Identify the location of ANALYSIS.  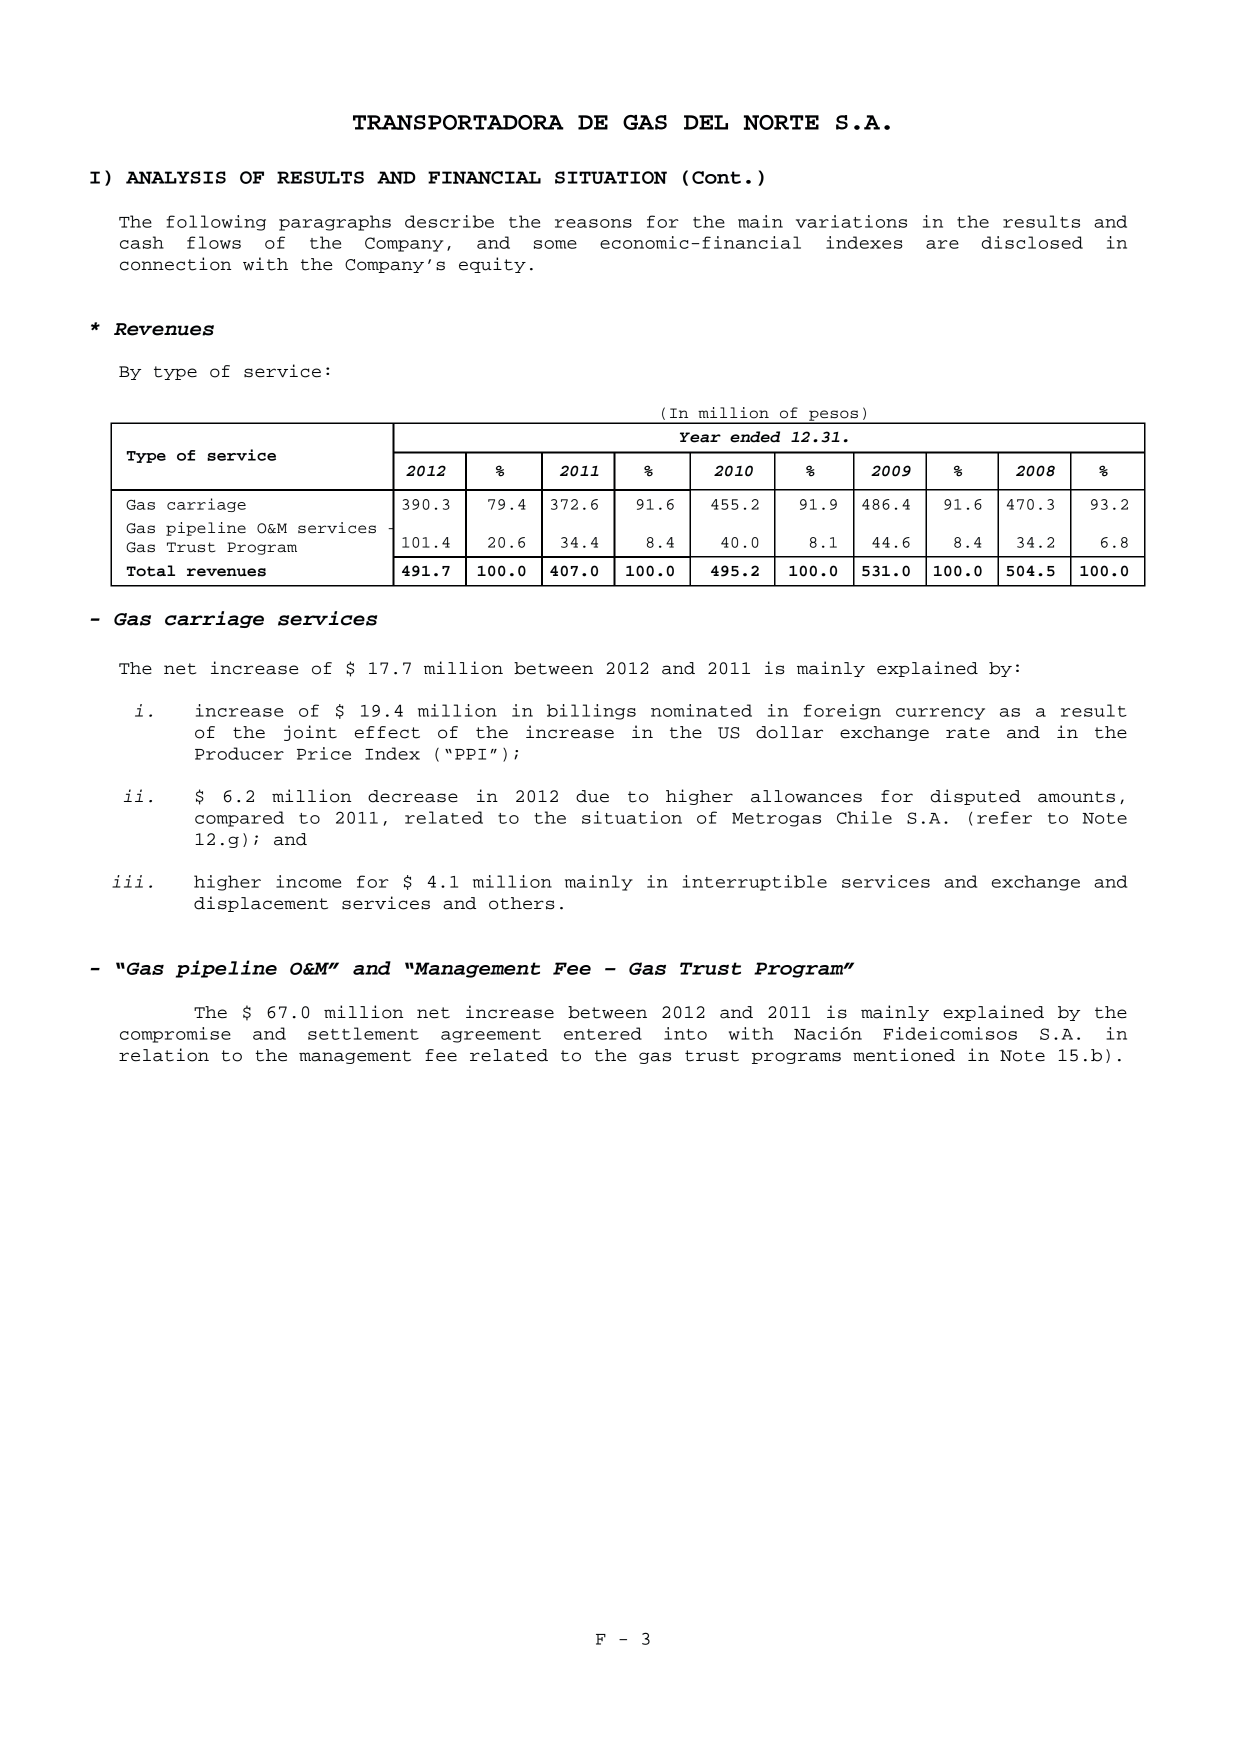
(176, 177).
